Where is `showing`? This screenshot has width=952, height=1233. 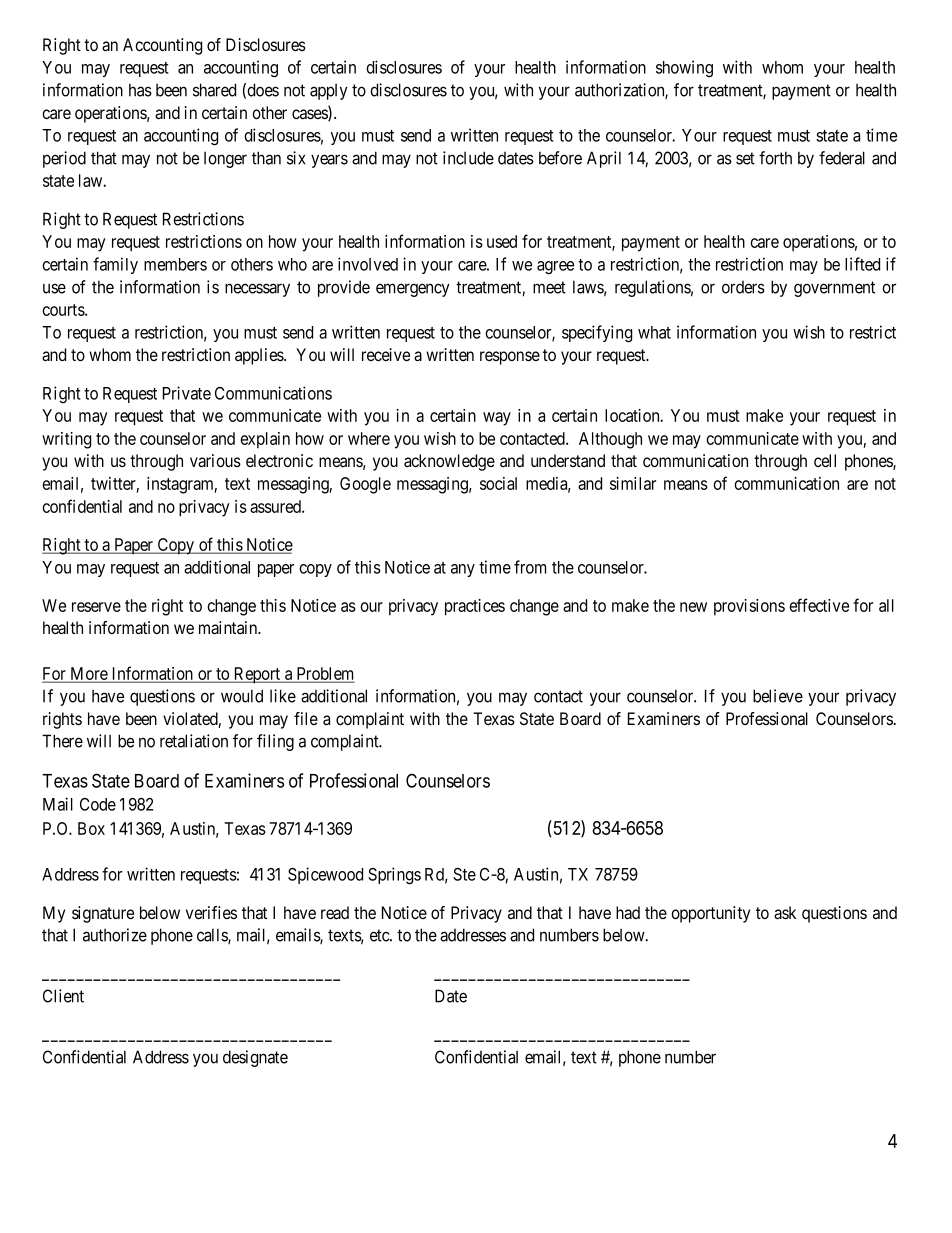
showing is located at coordinates (684, 69).
